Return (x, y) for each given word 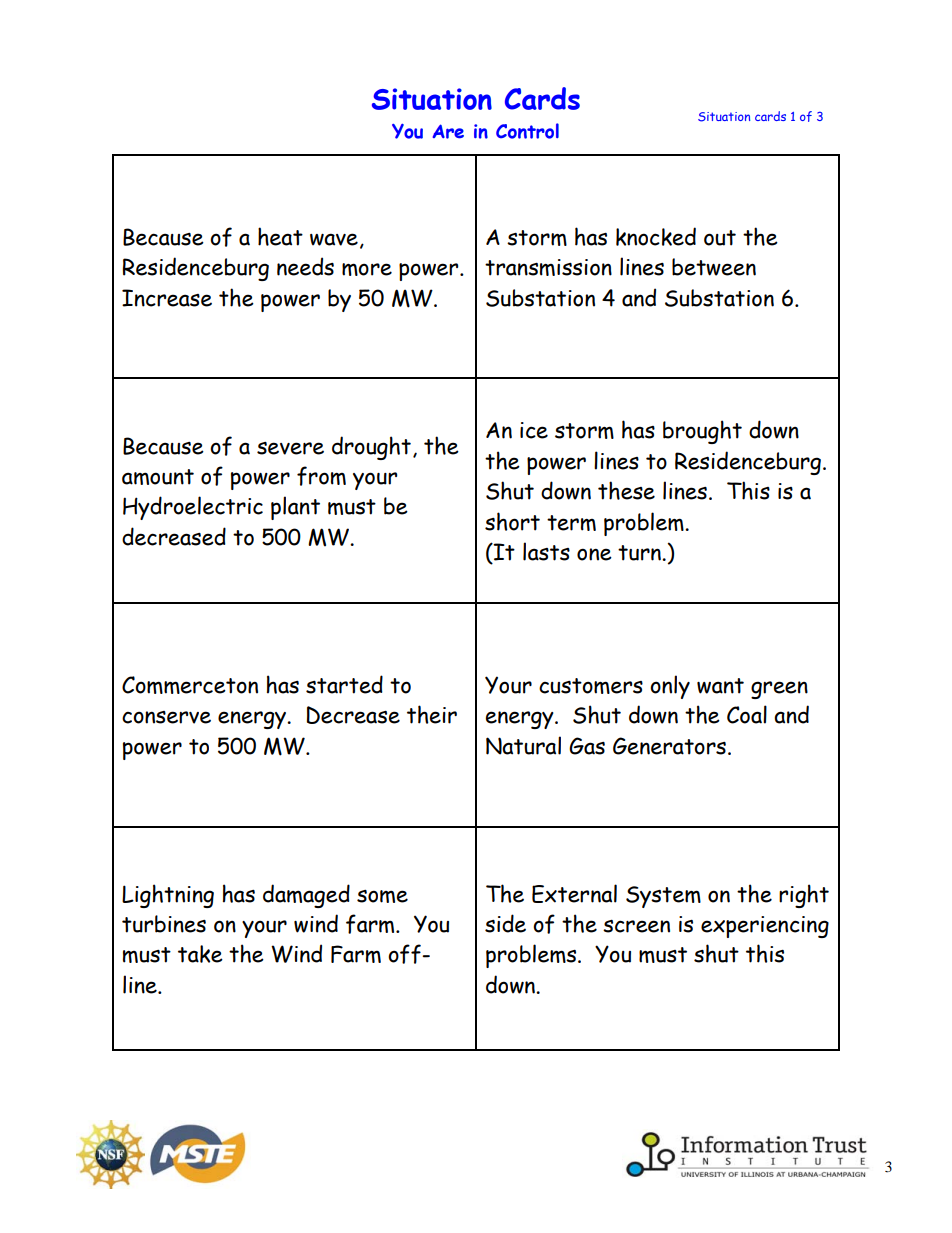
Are (448, 131)
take (200, 954)
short (512, 521)
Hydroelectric (193, 508)
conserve (166, 717)
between (714, 267)
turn (640, 553)
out (720, 238)
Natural (523, 745)
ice (534, 430)
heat (280, 236)
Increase (167, 298)
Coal (747, 714)
